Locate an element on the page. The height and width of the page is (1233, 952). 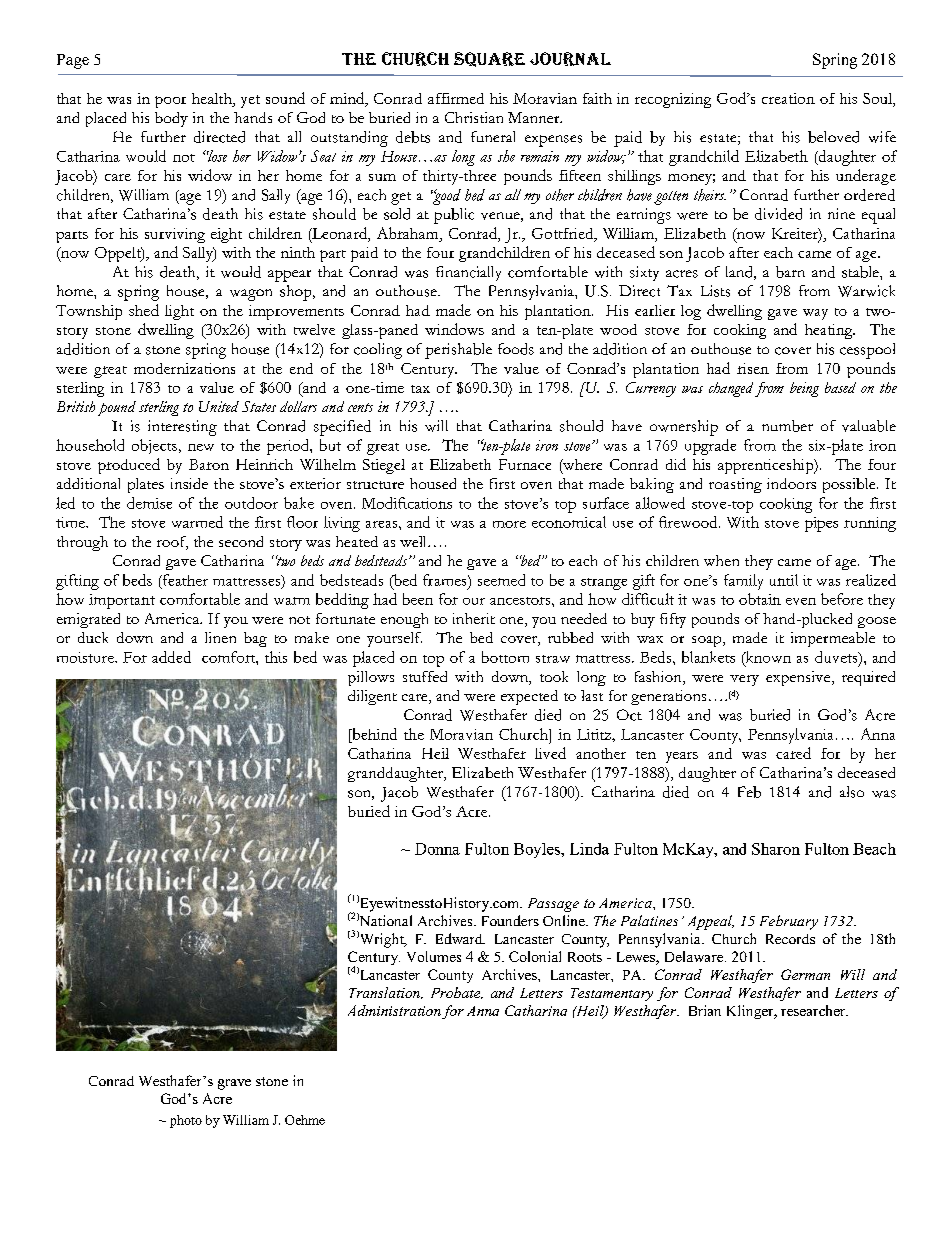
stuffed is located at coordinates (425, 676).
